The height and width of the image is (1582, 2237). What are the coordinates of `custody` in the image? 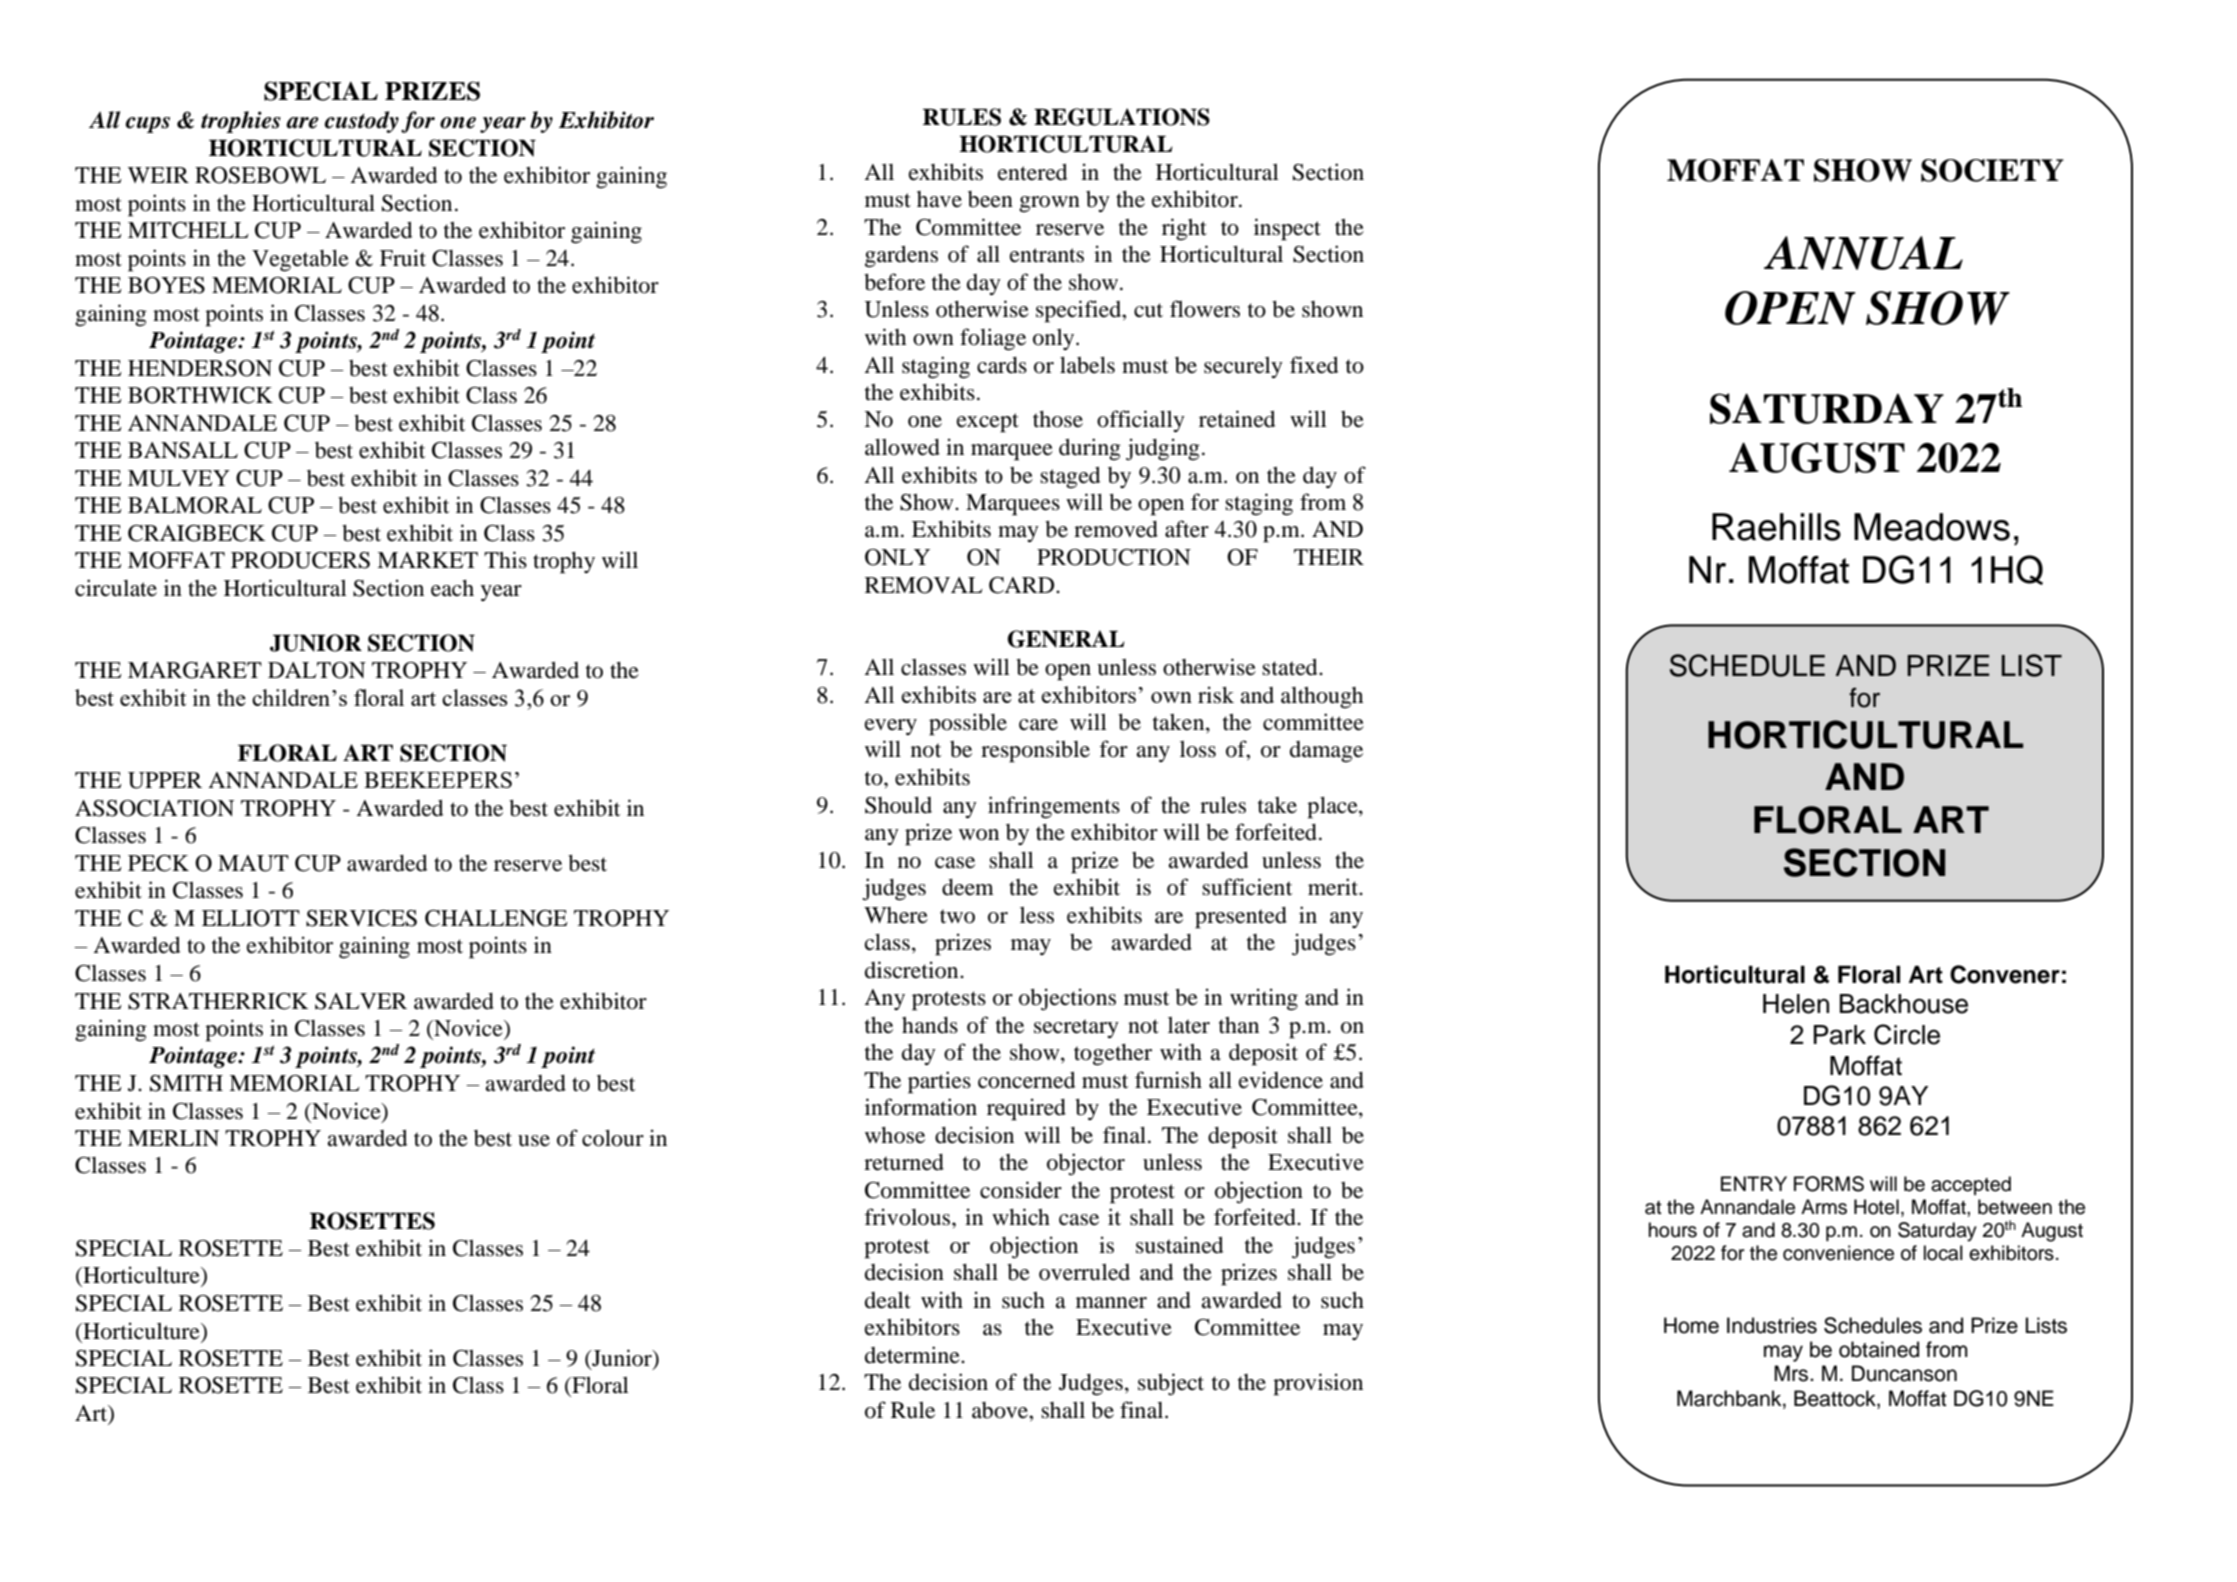 It's located at (361, 122).
